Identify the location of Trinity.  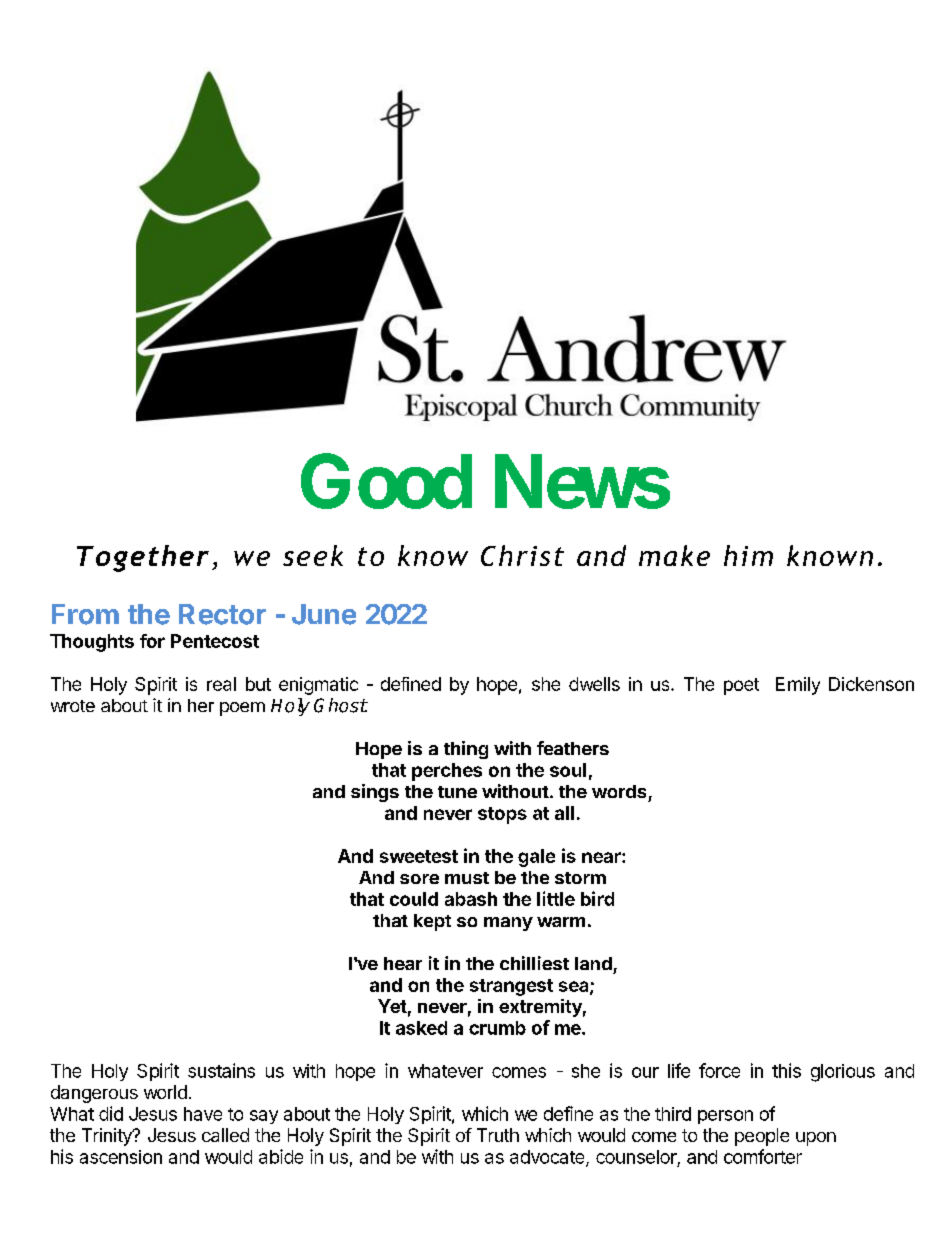
(108, 1137).
